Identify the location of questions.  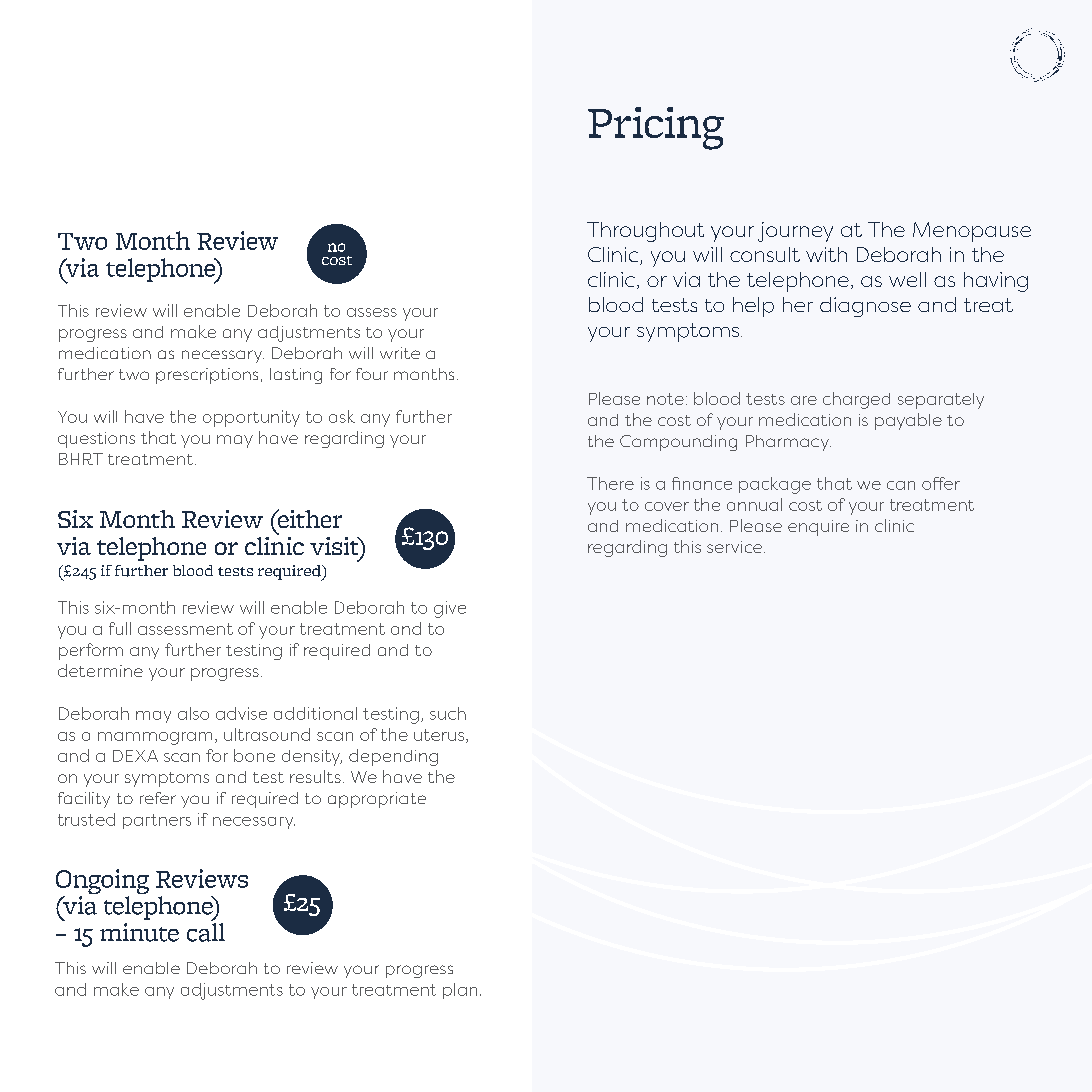
(96, 440).
